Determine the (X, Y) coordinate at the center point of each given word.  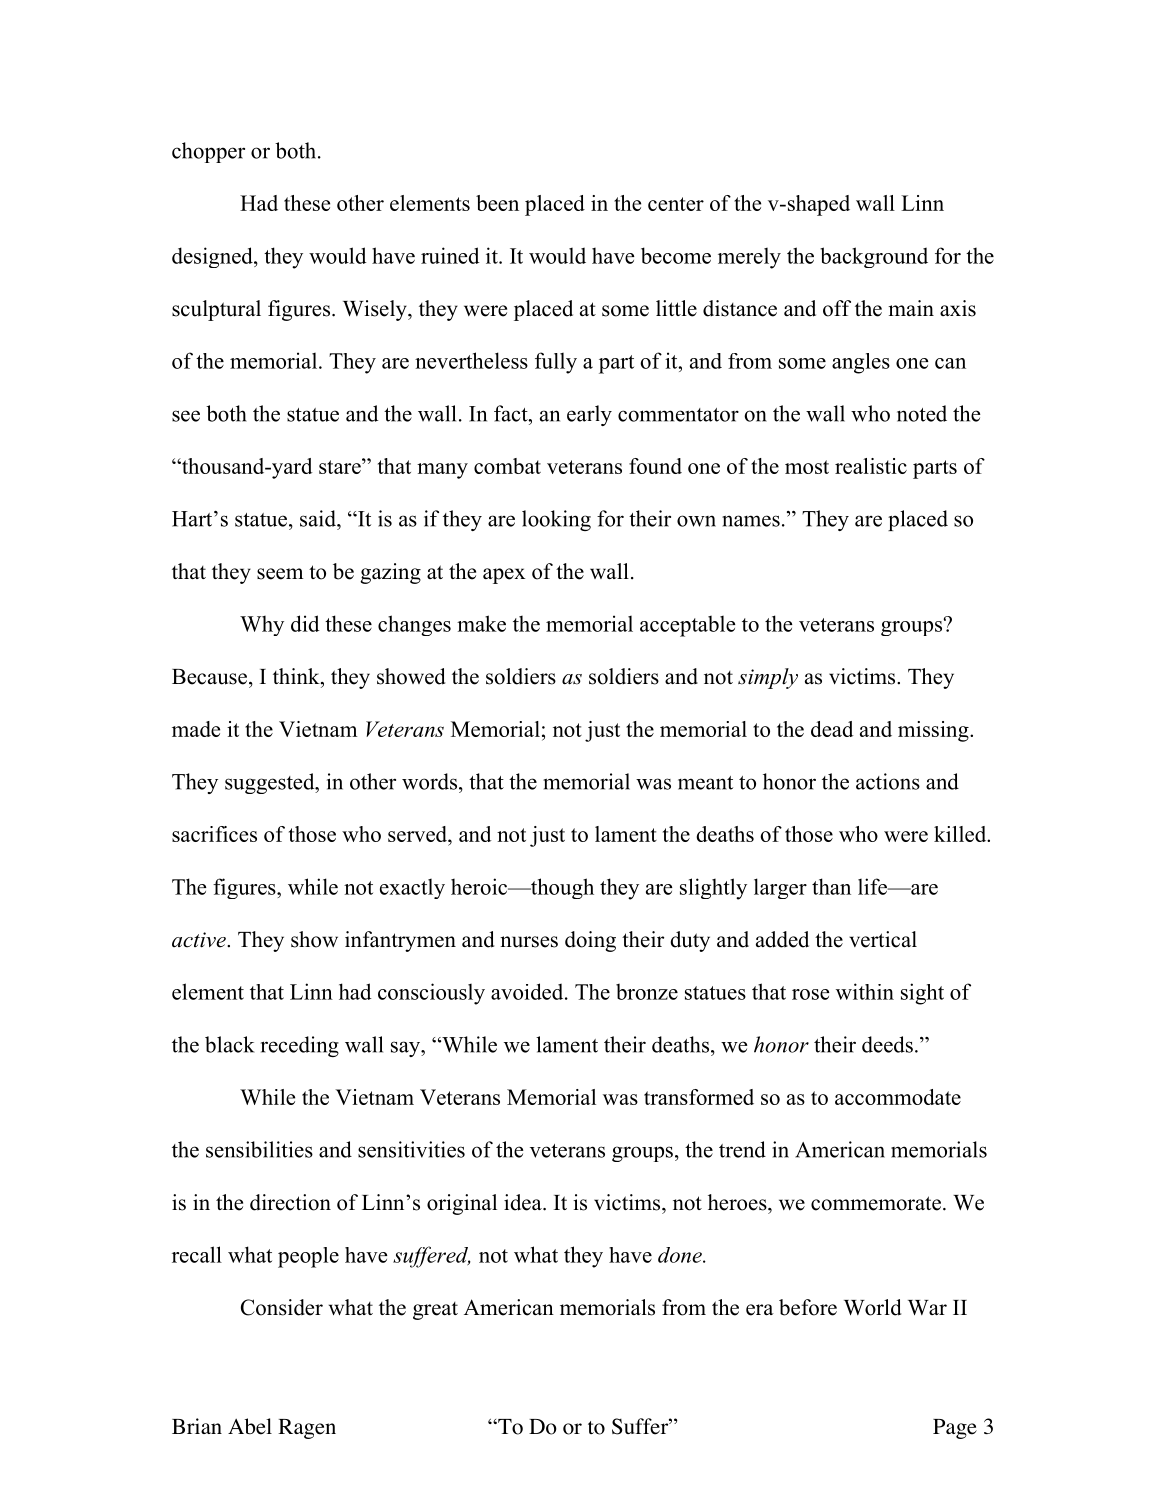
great (435, 1311)
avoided (528, 991)
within (865, 991)
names (751, 521)
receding (300, 1046)
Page (955, 1429)
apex (504, 576)
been (497, 203)
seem (280, 574)
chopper (208, 152)
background (874, 257)
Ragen (307, 1429)
